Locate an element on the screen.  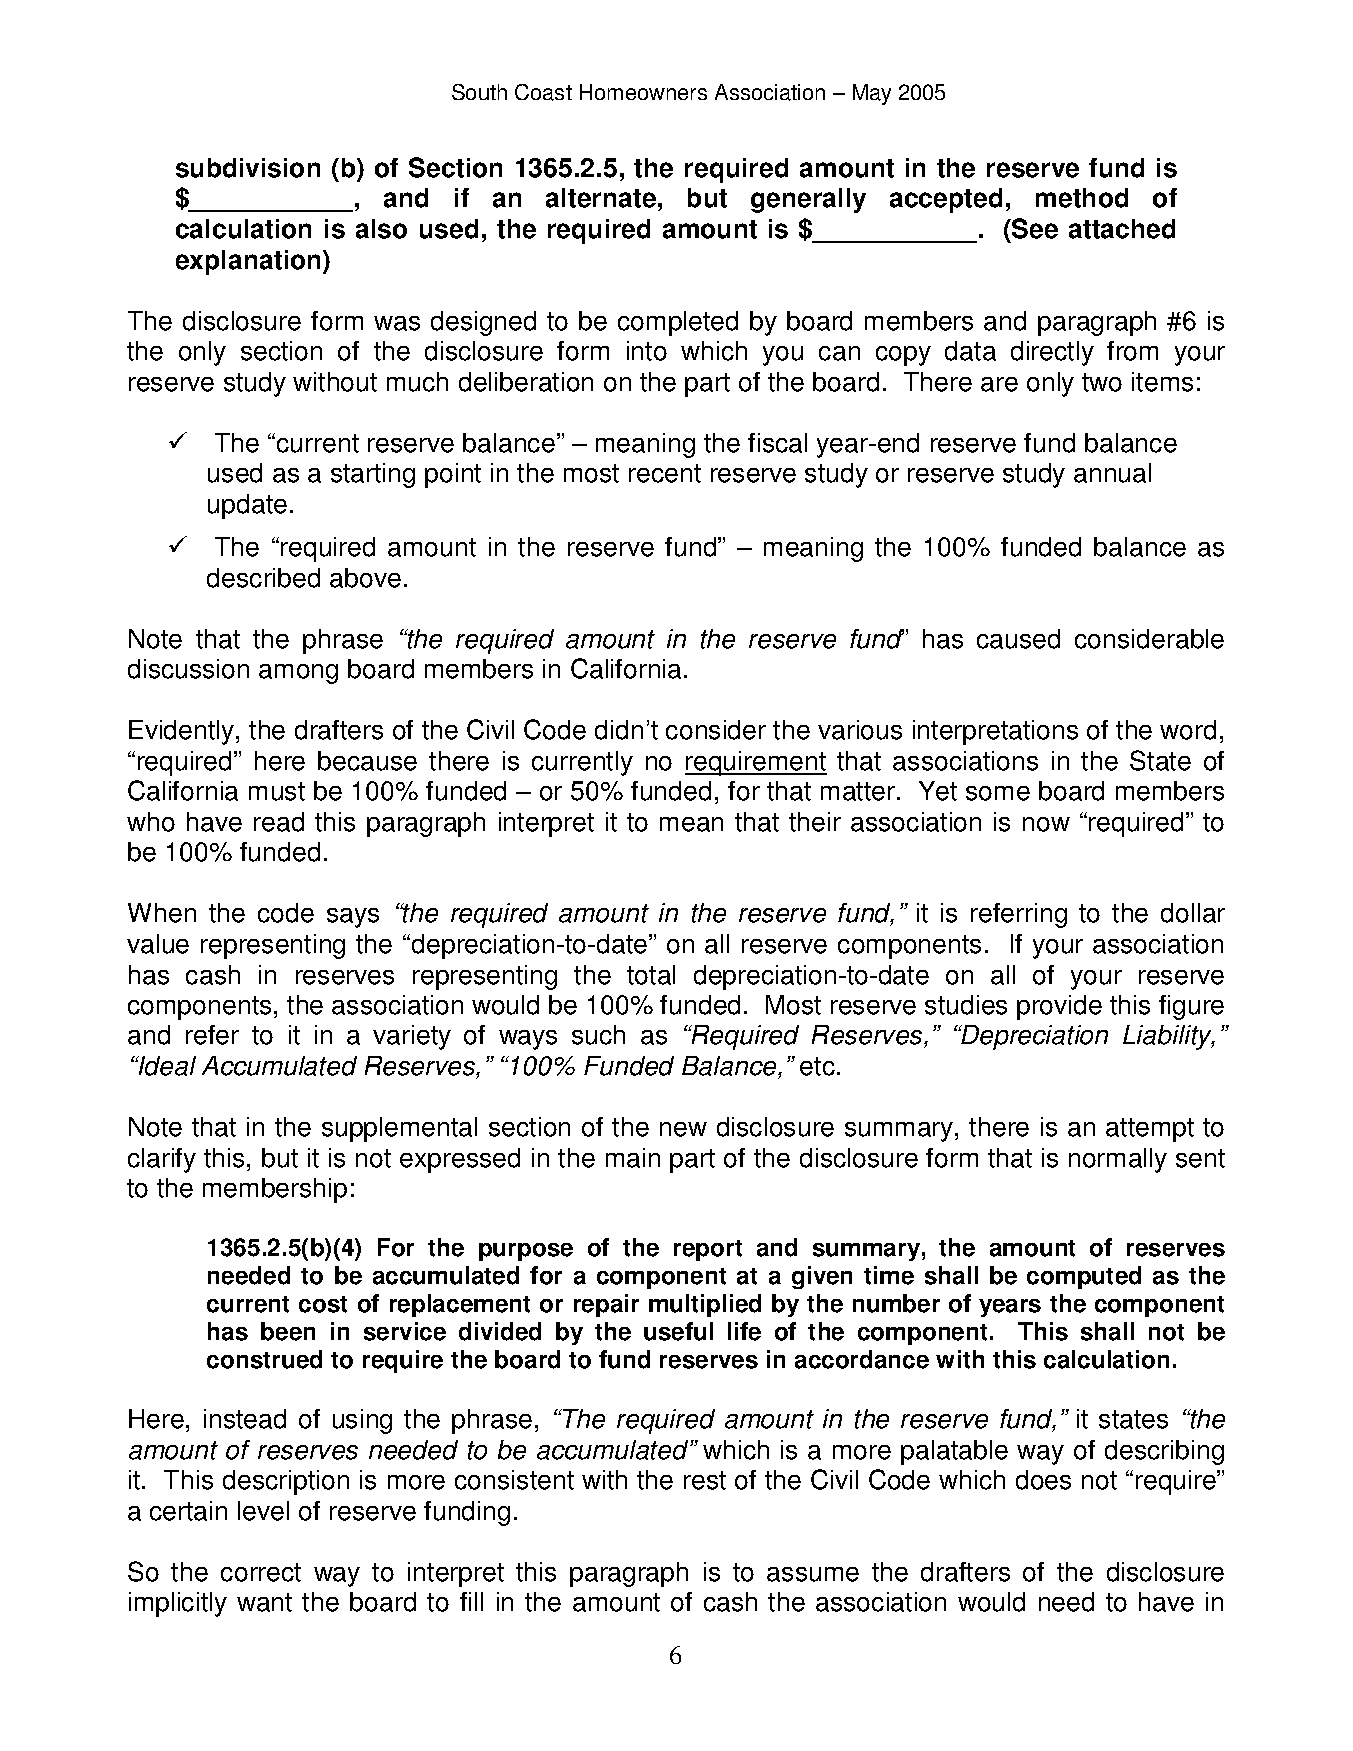
Homeowners is located at coordinates (643, 92).
